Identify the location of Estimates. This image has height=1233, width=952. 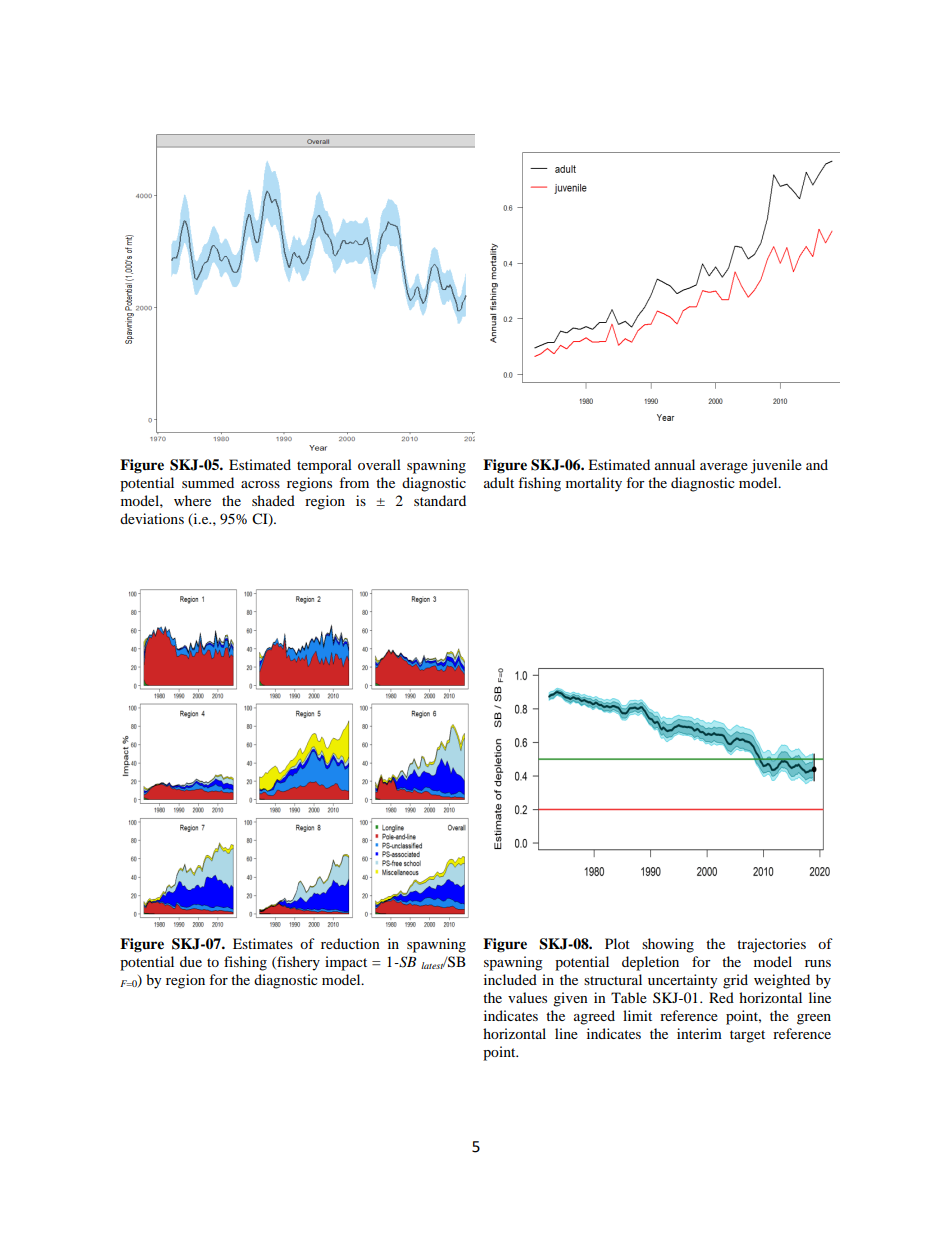
(263, 943).
